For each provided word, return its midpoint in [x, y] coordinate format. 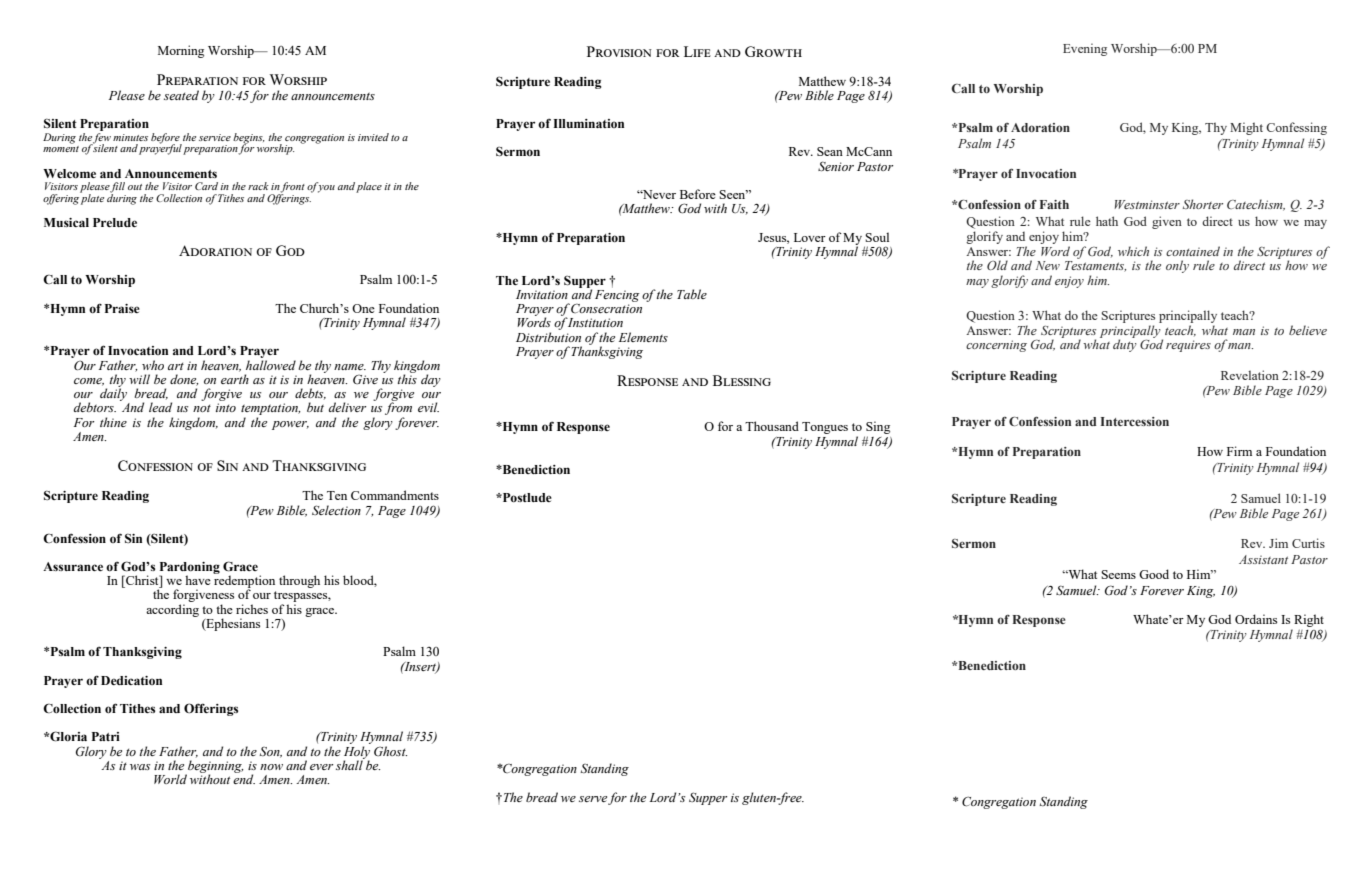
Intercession [1135, 421]
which [1133, 251]
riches [252, 609]
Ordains [1256, 619]
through [299, 581]
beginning [215, 767]
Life [697, 51]
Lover [810, 237]
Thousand [772, 426]
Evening [1085, 49]
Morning [181, 51]
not [202, 408]
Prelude [115, 222]
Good [1154, 574]
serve [593, 799]
